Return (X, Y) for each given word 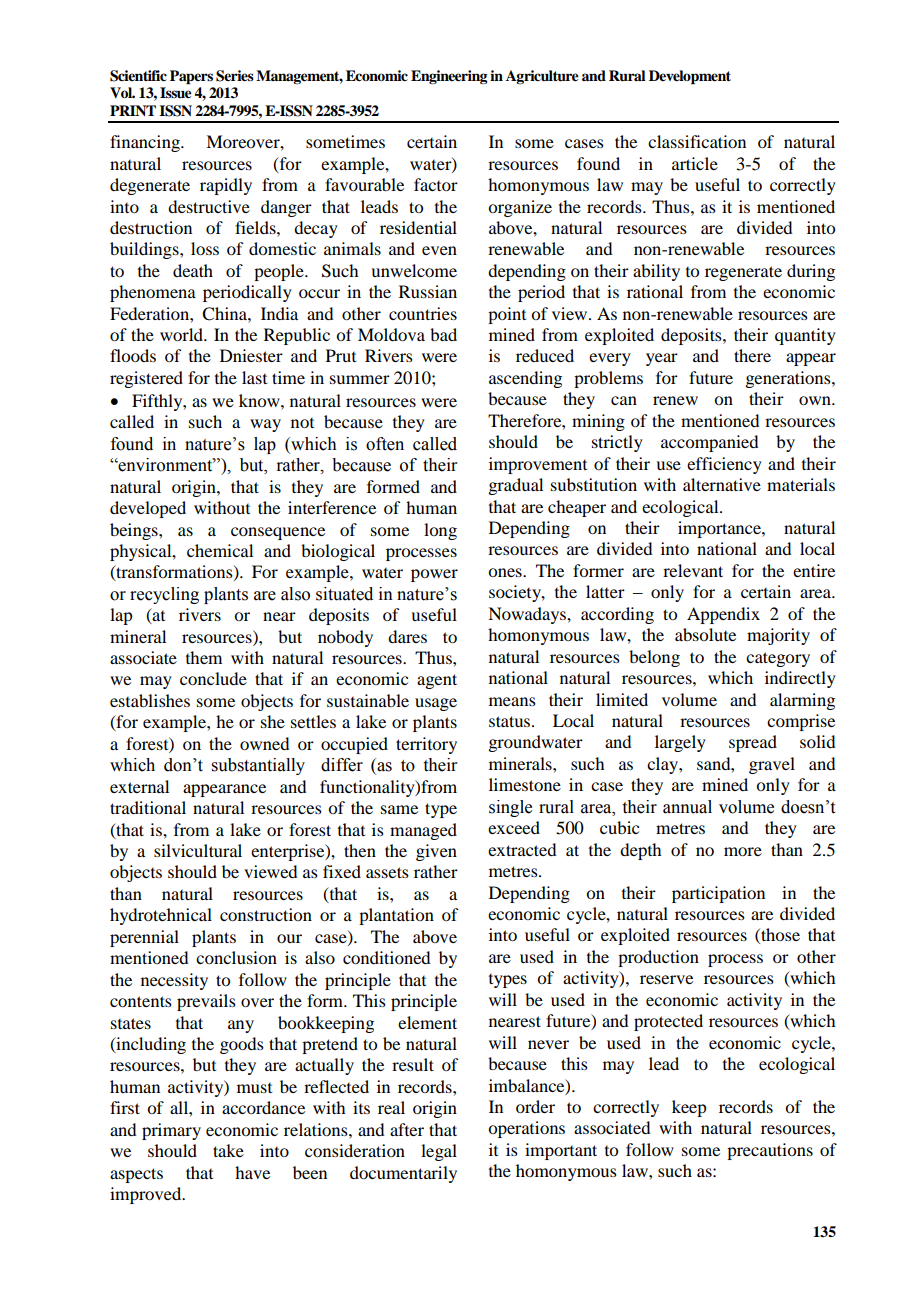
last (254, 377)
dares (407, 636)
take (228, 1150)
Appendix (723, 615)
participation (718, 894)
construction (266, 914)
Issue (176, 93)
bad (443, 334)
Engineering (449, 77)
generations (789, 379)
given (436, 852)
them (204, 657)
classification (697, 141)
